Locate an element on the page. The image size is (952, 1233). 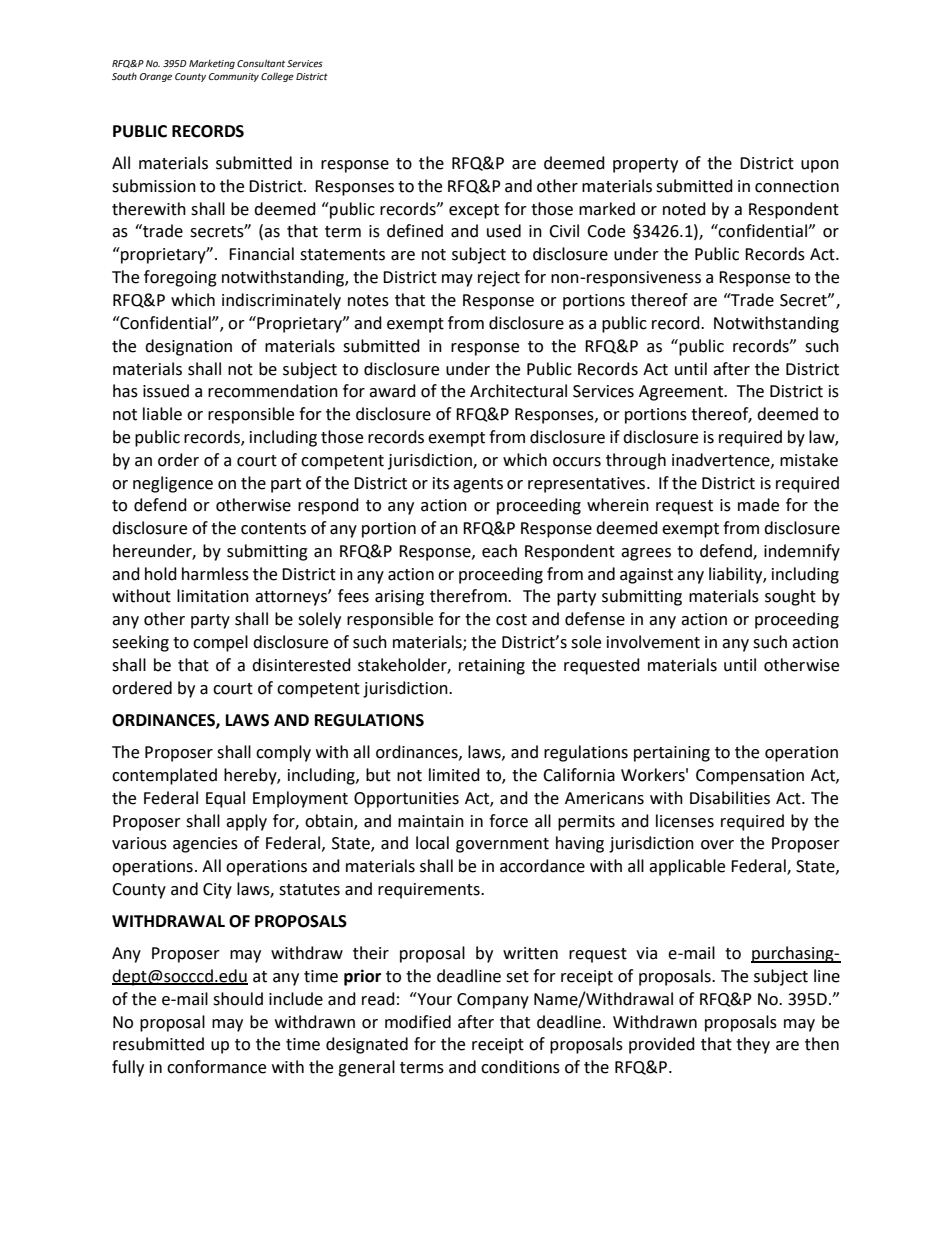
contemplated is located at coordinates (164, 776).
